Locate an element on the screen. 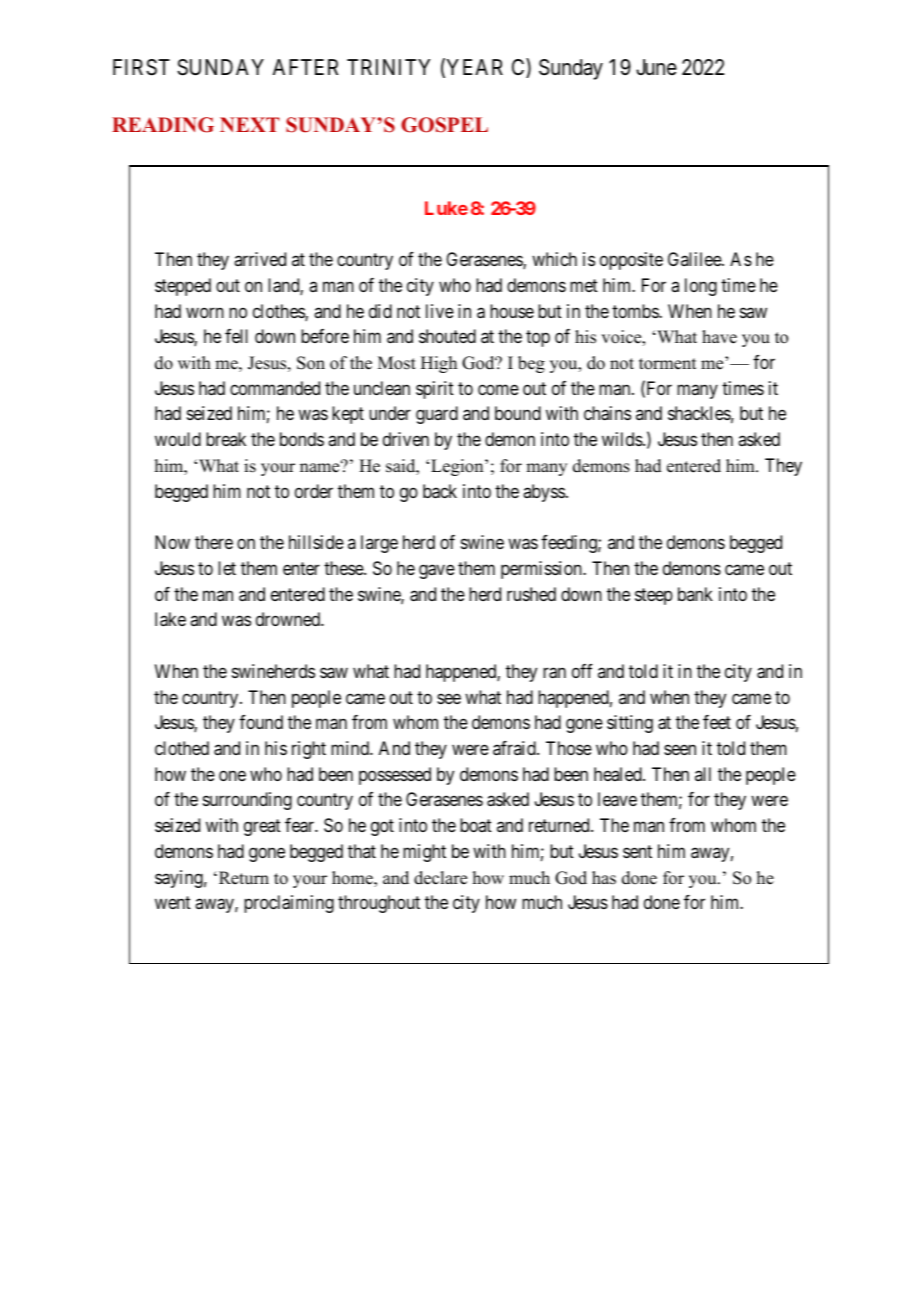  GOSPEL is located at coordinates (444, 125).
